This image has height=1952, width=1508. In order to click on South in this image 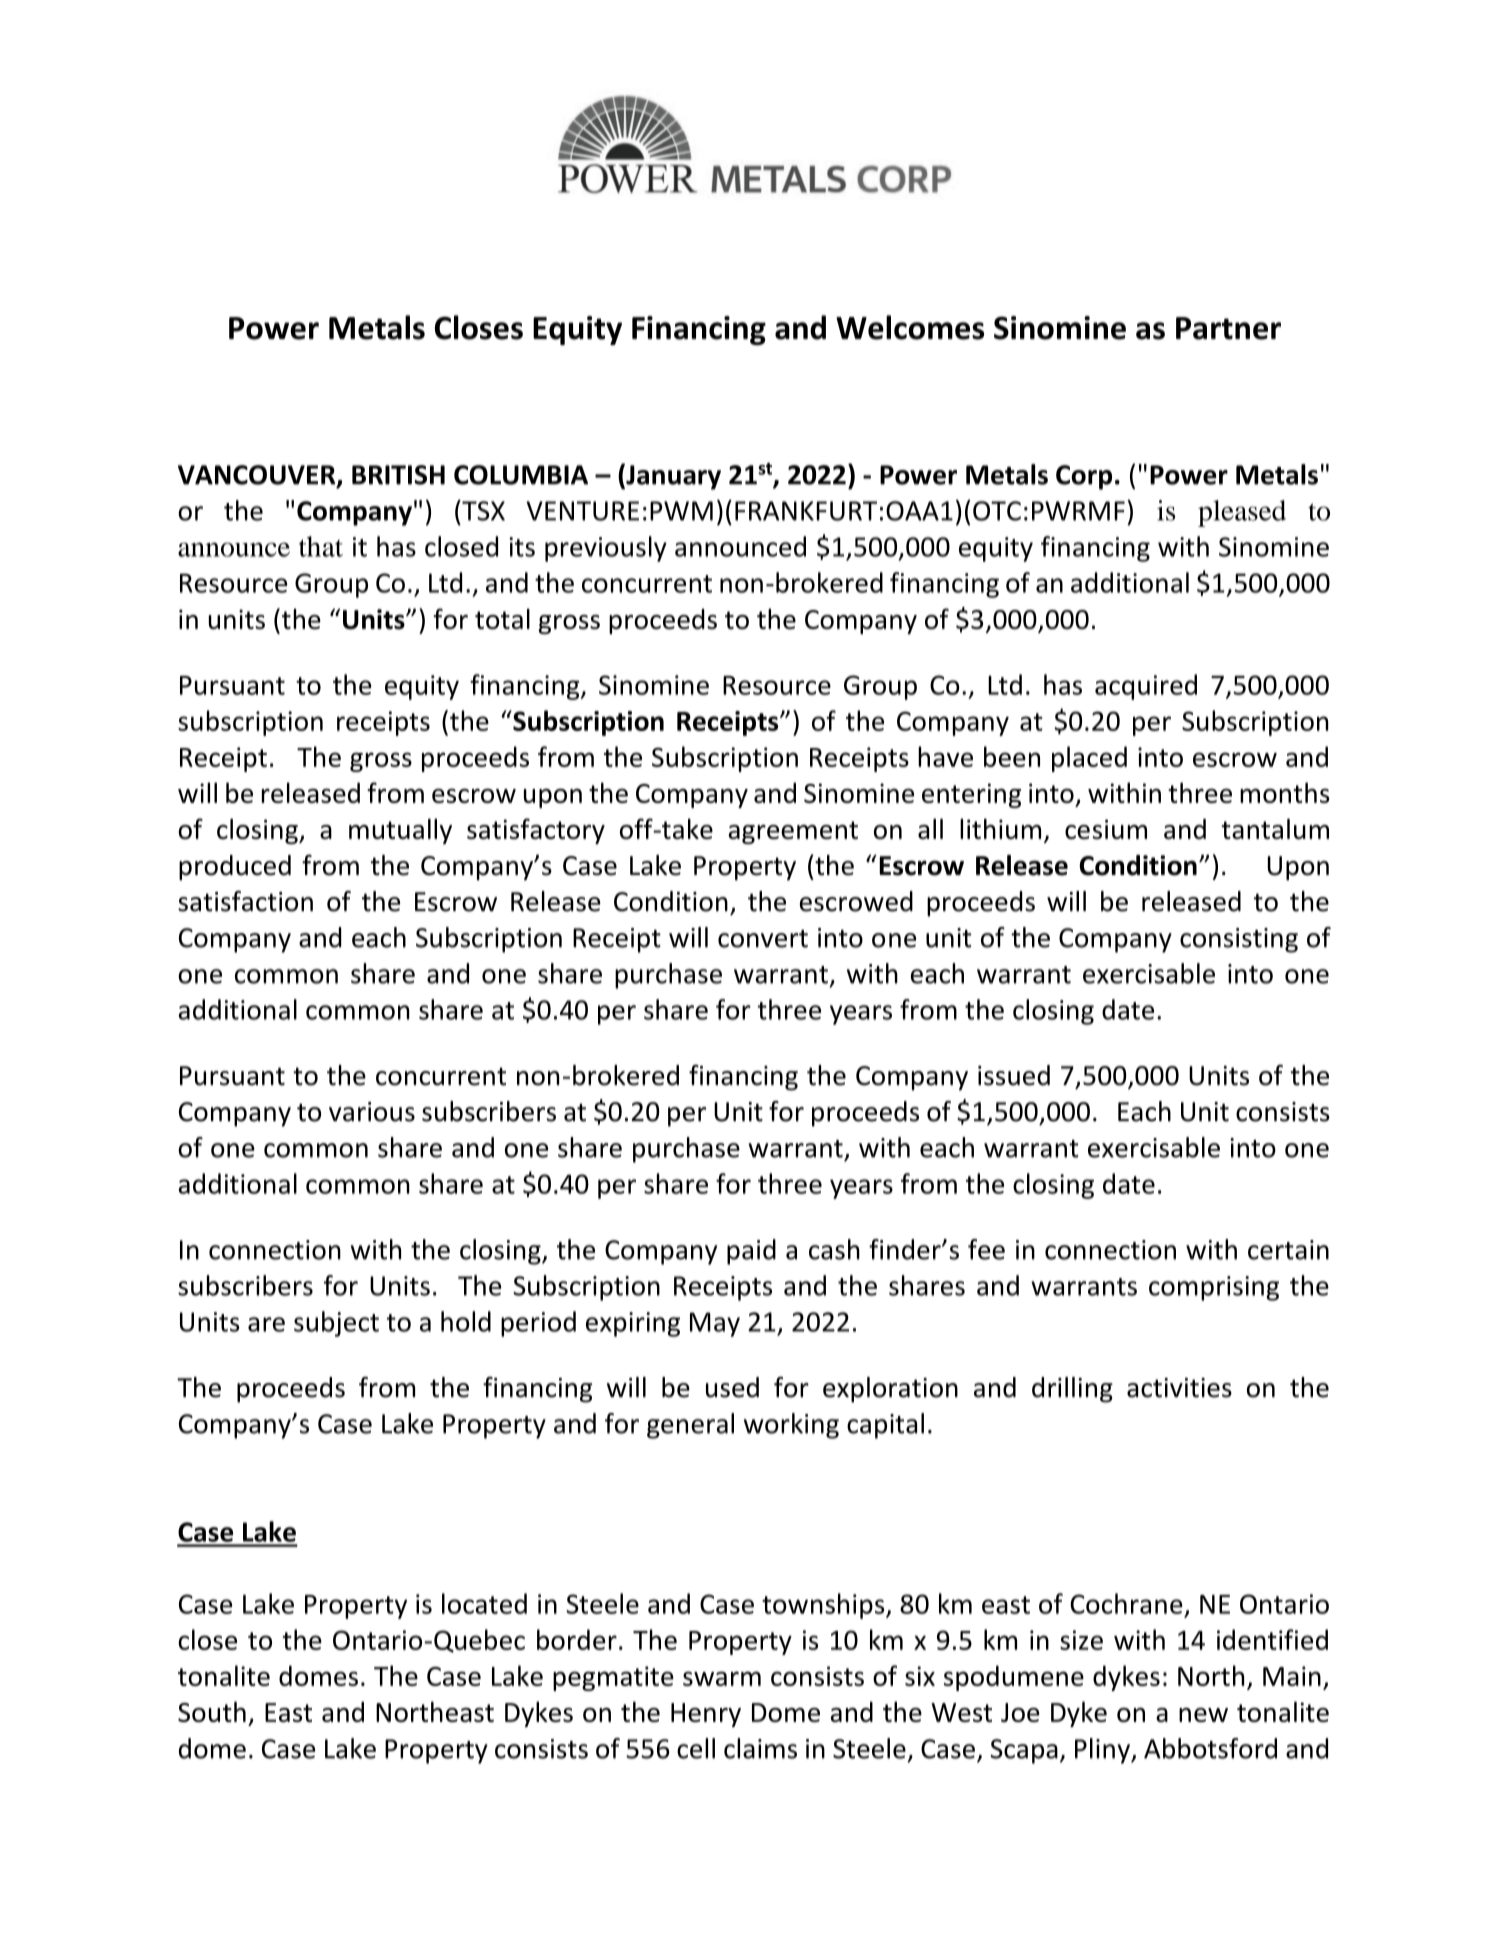, I will do `click(212, 1711)`.
